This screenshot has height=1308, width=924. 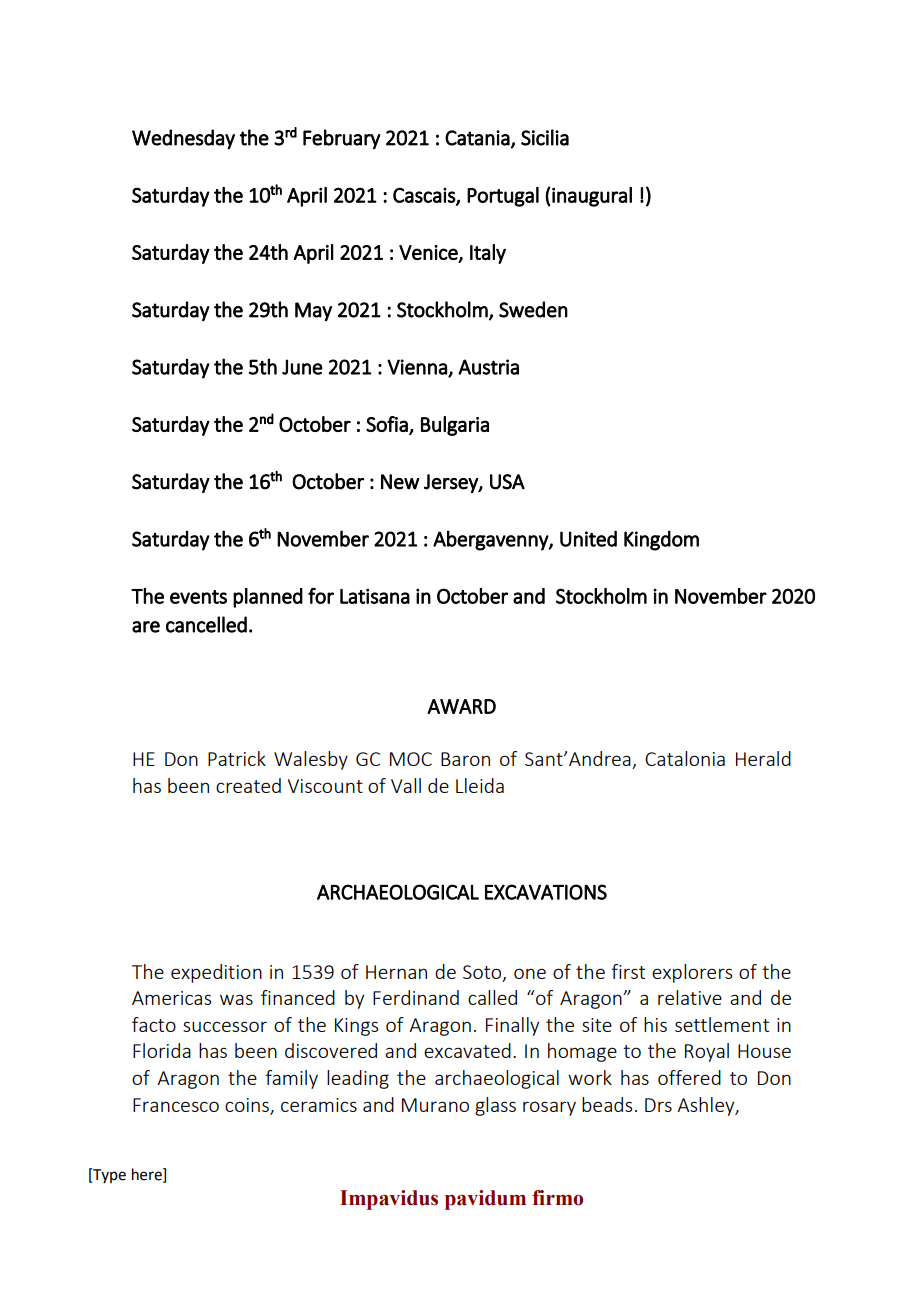 I want to click on Catania, so click(x=477, y=138).
